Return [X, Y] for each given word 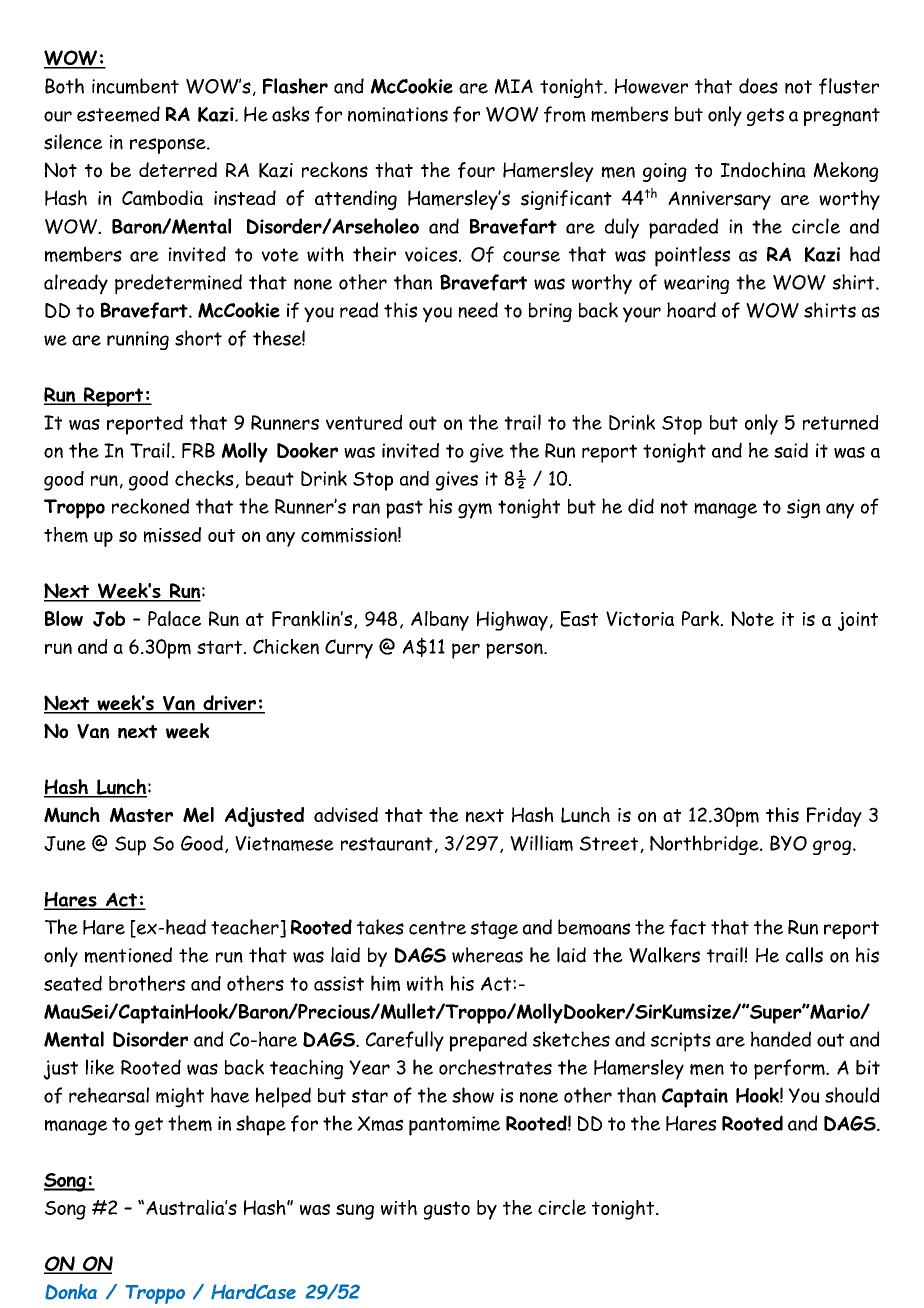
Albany [440, 621]
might [180, 1097]
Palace [174, 618]
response [169, 146]
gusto [447, 1210]
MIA [514, 86]
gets [765, 117]
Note [752, 618]
